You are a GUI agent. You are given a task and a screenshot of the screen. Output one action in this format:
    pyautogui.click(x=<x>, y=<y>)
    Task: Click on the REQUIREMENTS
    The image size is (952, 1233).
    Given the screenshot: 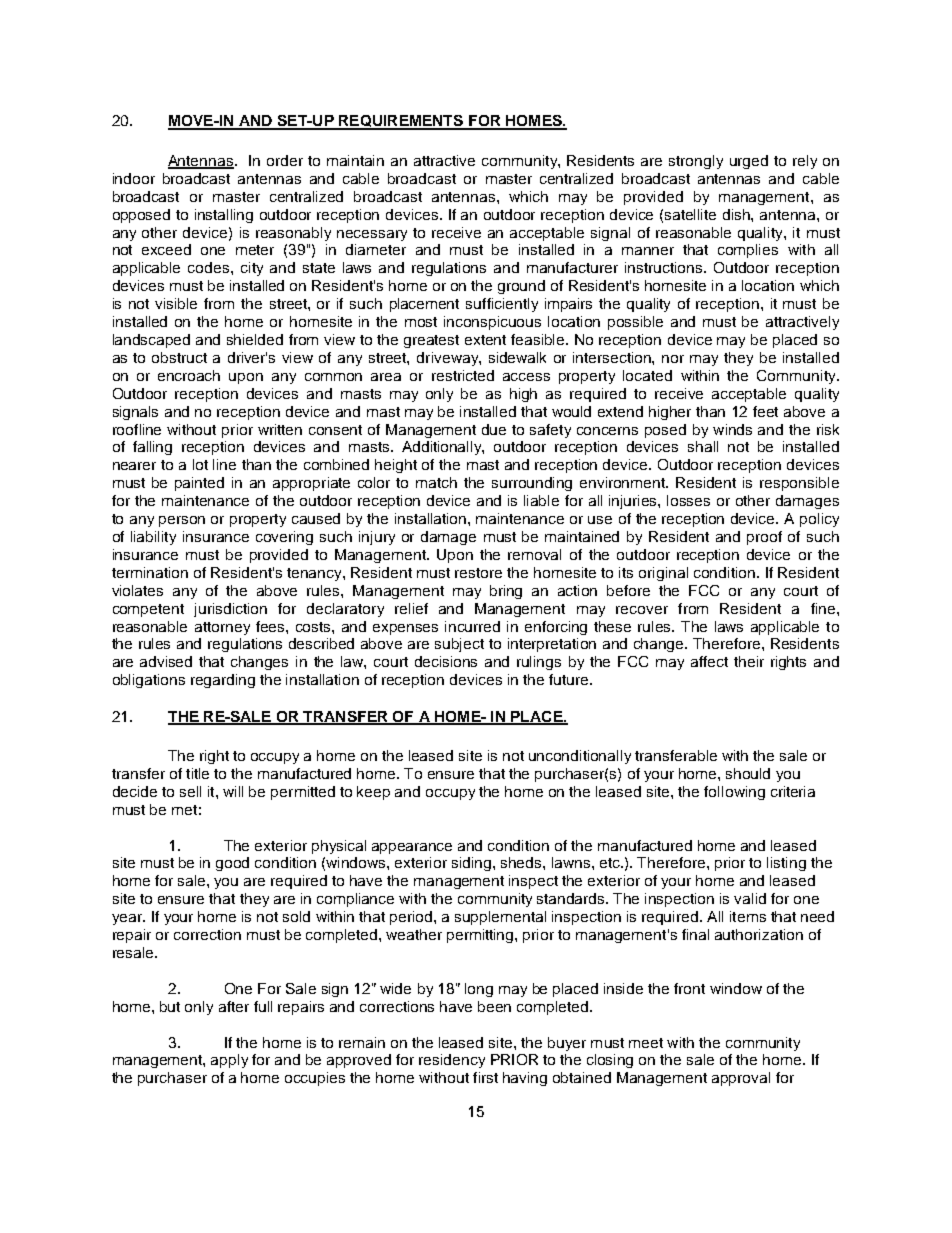 What is the action you would take?
    pyautogui.click(x=401, y=122)
